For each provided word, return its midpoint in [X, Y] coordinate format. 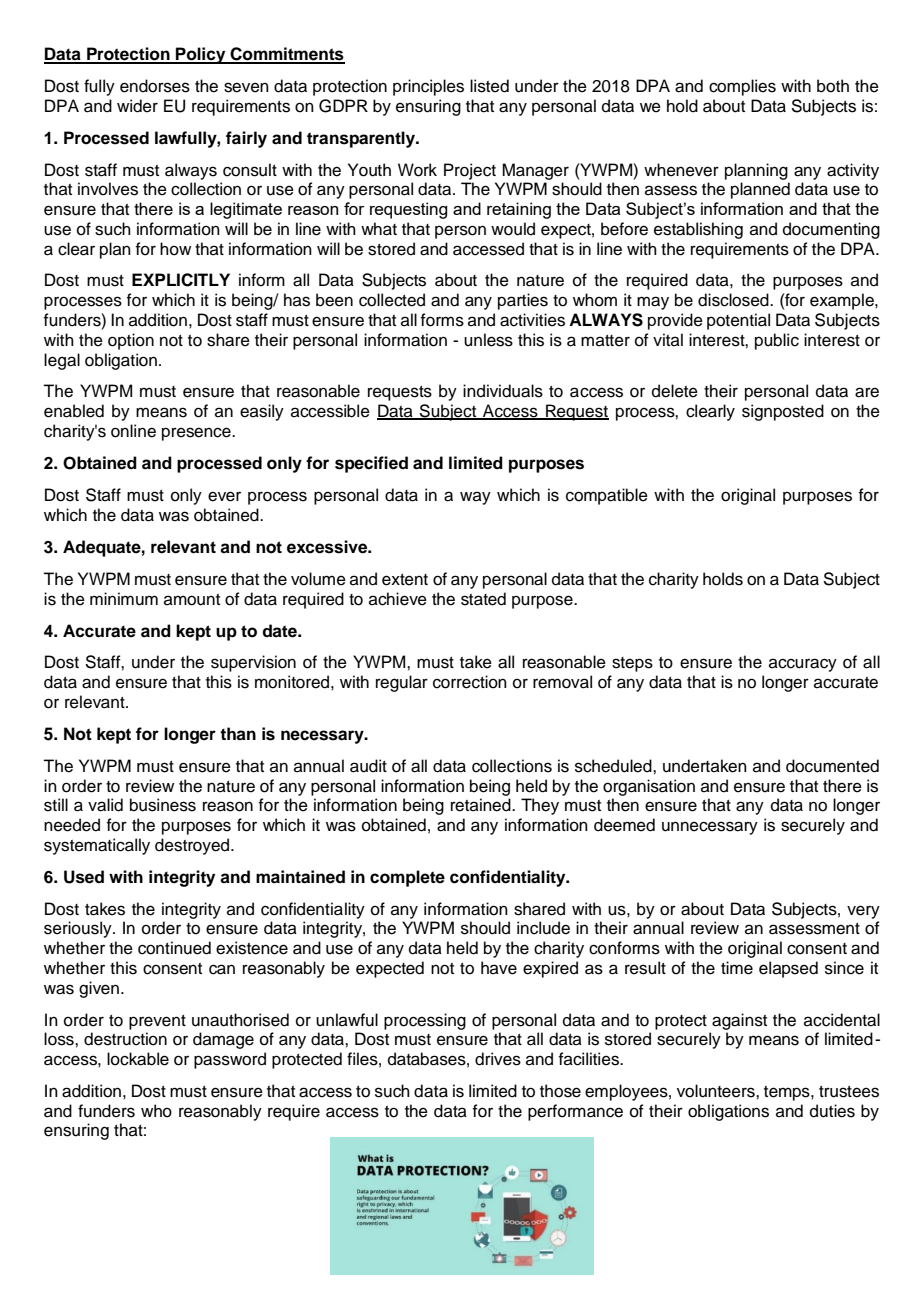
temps [788, 1093]
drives [498, 1059]
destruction [125, 1039]
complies [742, 87]
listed [489, 86]
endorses [155, 86]
